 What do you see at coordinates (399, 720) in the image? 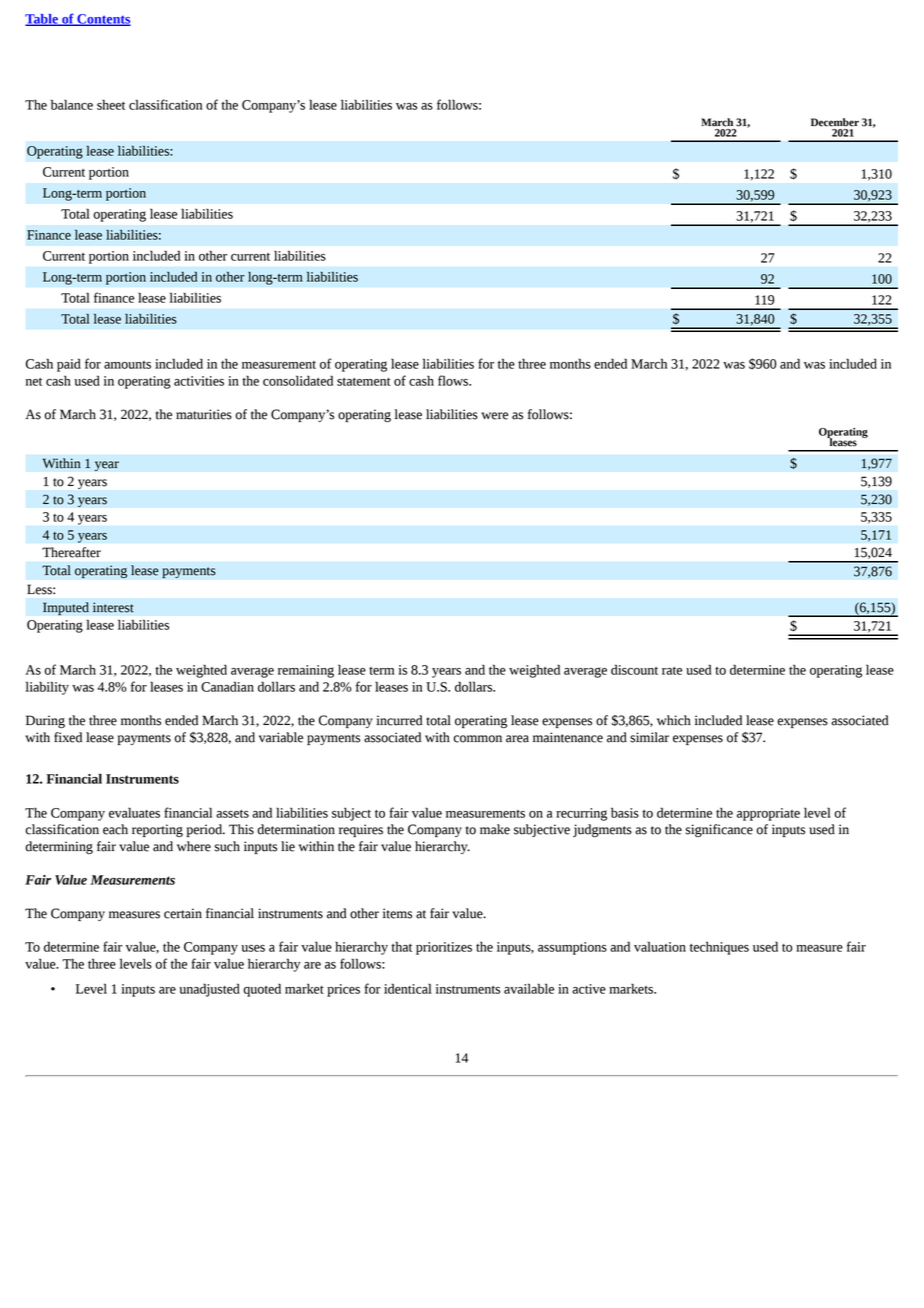
I see `incurred` at bounding box center [399, 720].
